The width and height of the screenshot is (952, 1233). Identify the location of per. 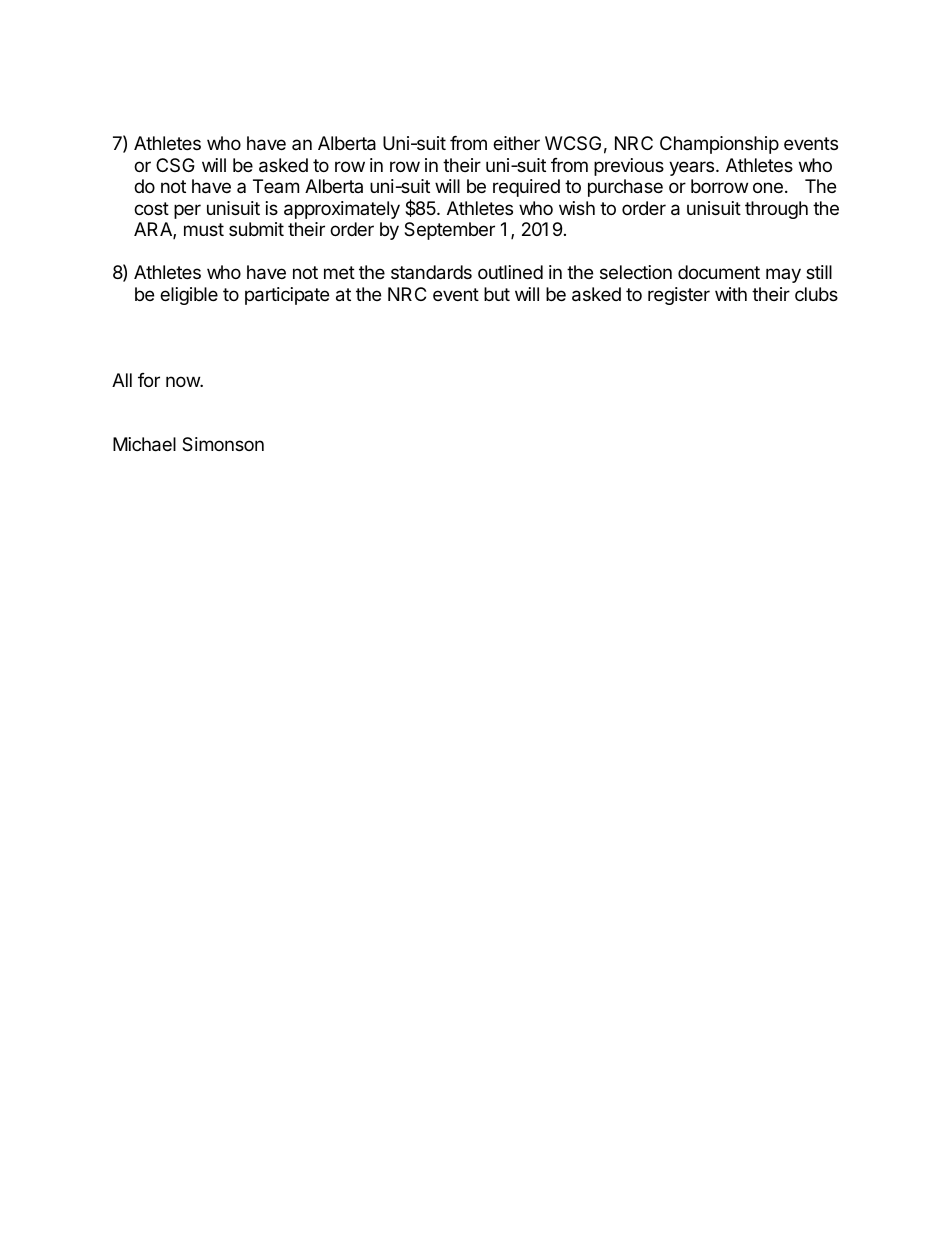
(187, 211).
